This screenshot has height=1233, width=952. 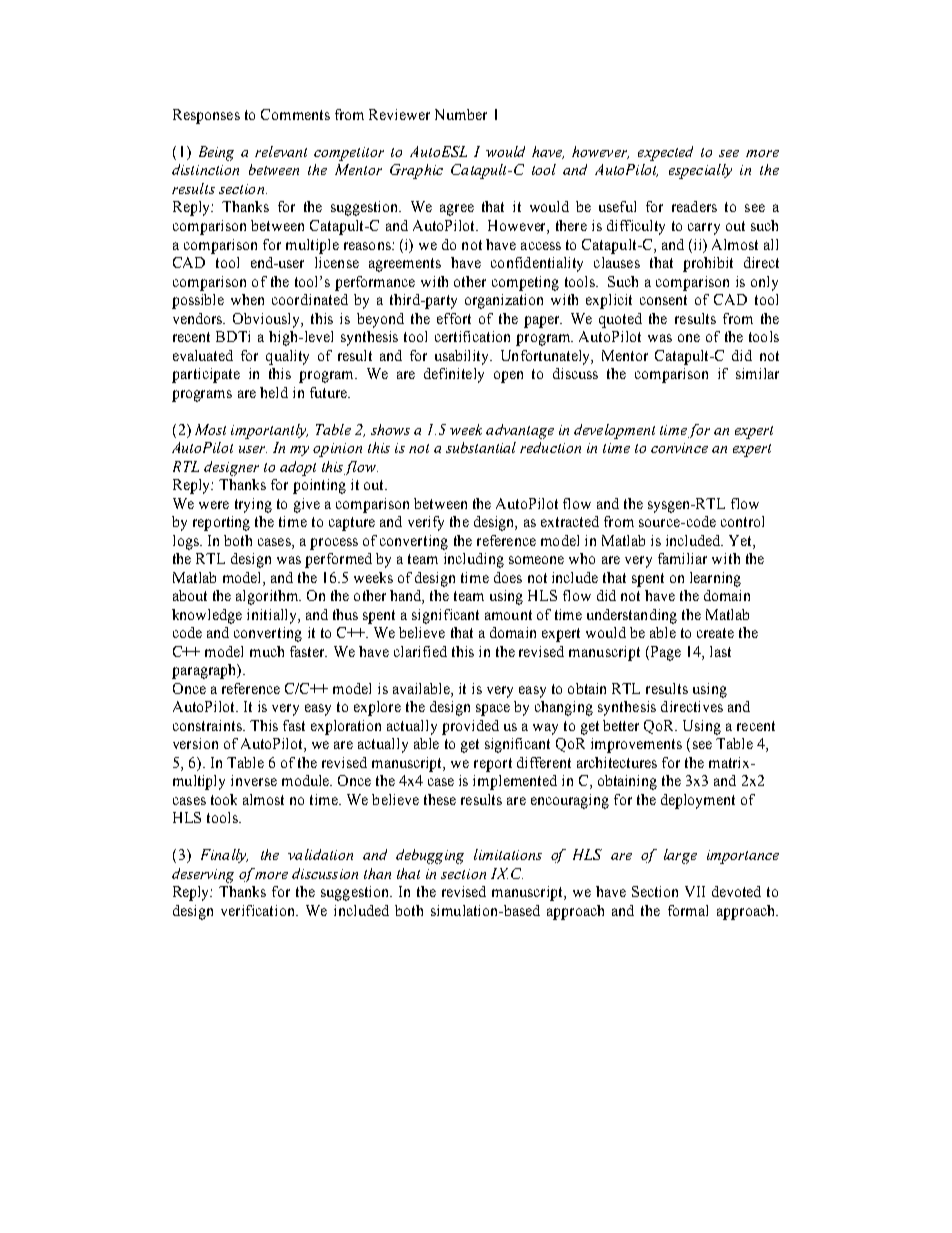 I want to click on expected, so click(x=665, y=153).
